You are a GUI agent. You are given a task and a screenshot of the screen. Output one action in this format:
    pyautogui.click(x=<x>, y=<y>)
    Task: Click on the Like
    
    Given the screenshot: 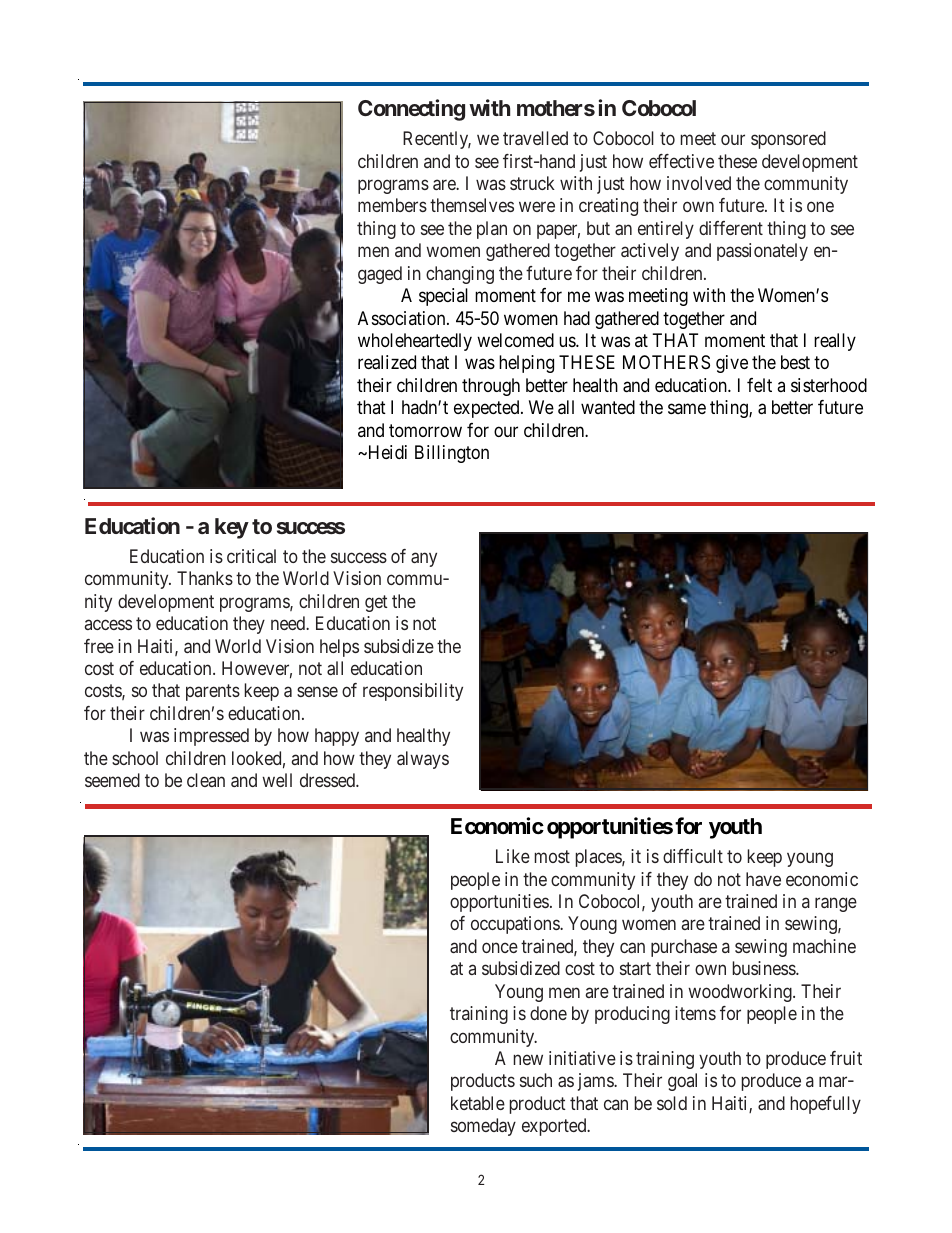 What is the action you would take?
    pyautogui.click(x=513, y=856)
